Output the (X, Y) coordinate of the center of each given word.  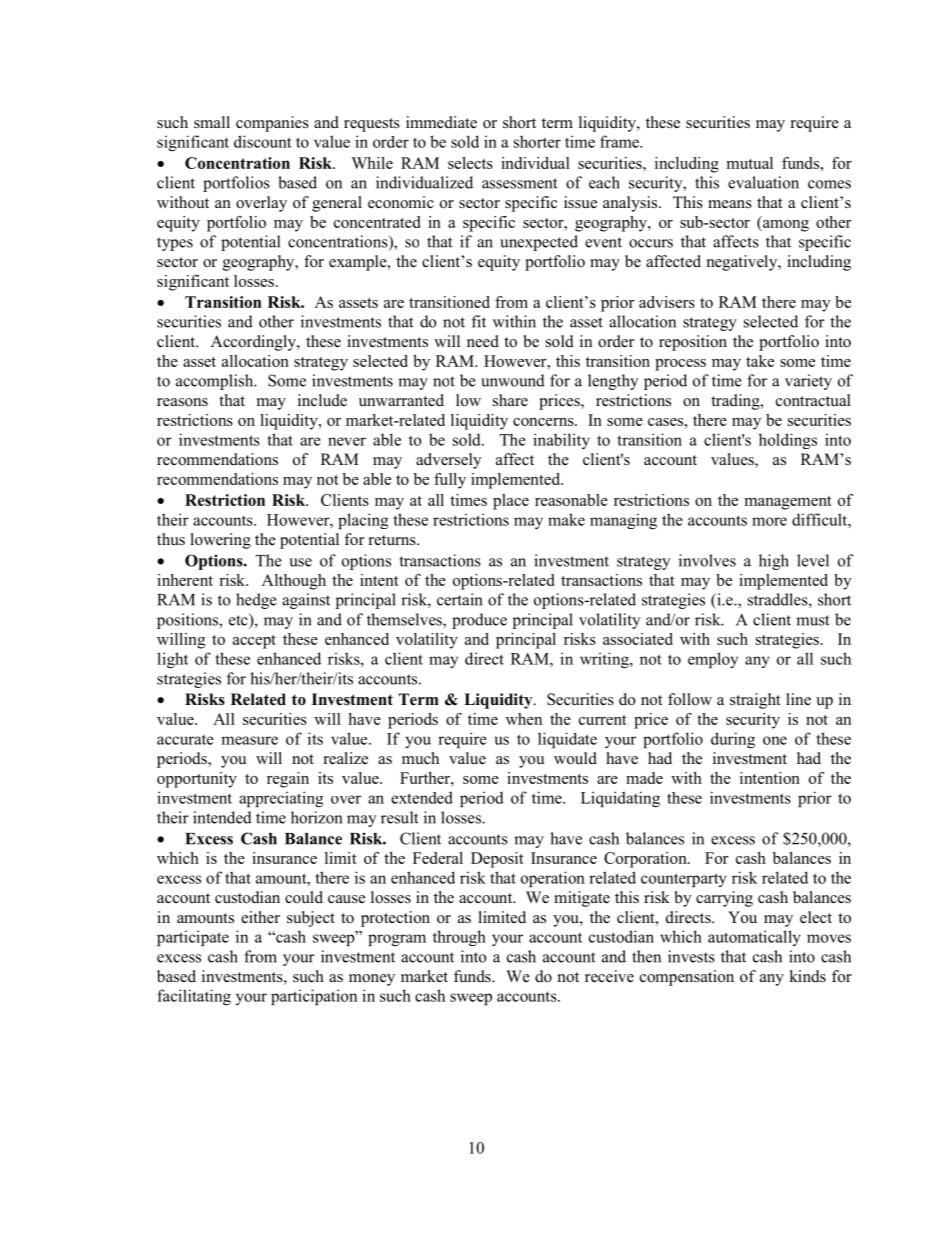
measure (249, 740)
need (483, 341)
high (774, 562)
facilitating (194, 997)
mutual (749, 163)
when (524, 719)
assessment (519, 183)
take (760, 361)
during (733, 740)
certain (460, 599)
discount (263, 141)
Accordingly (254, 343)
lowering (221, 541)
